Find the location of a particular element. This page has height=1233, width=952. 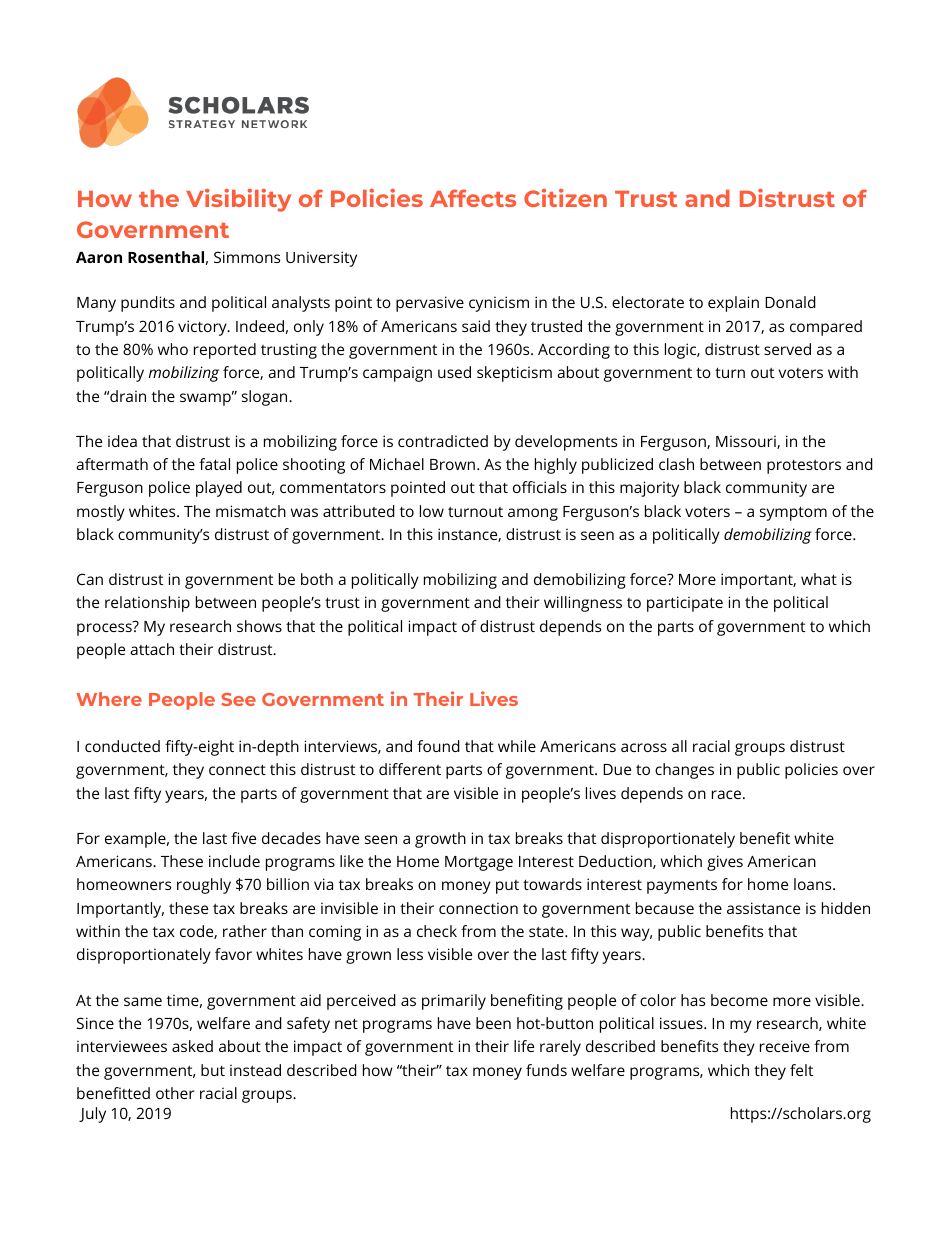

funds is located at coordinates (546, 1070).
